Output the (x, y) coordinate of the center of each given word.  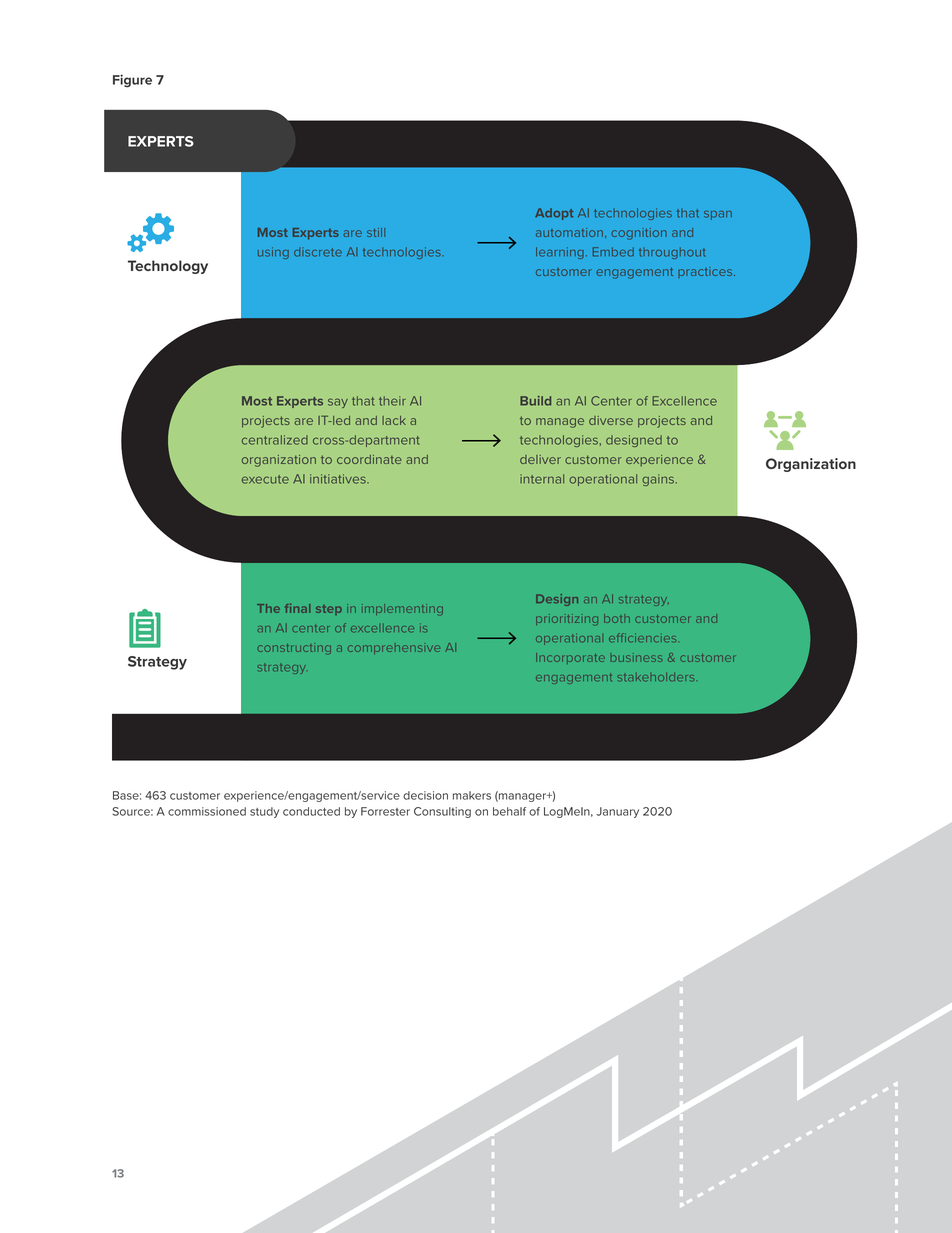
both (617, 618)
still (376, 232)
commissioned (207, 811)
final (297, 608)
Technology (168, 267)
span (718, 215)
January (617, 812)
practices (706, 272)
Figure (132, 80)
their (392, 401)
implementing (402, 609)
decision (425, 795)
